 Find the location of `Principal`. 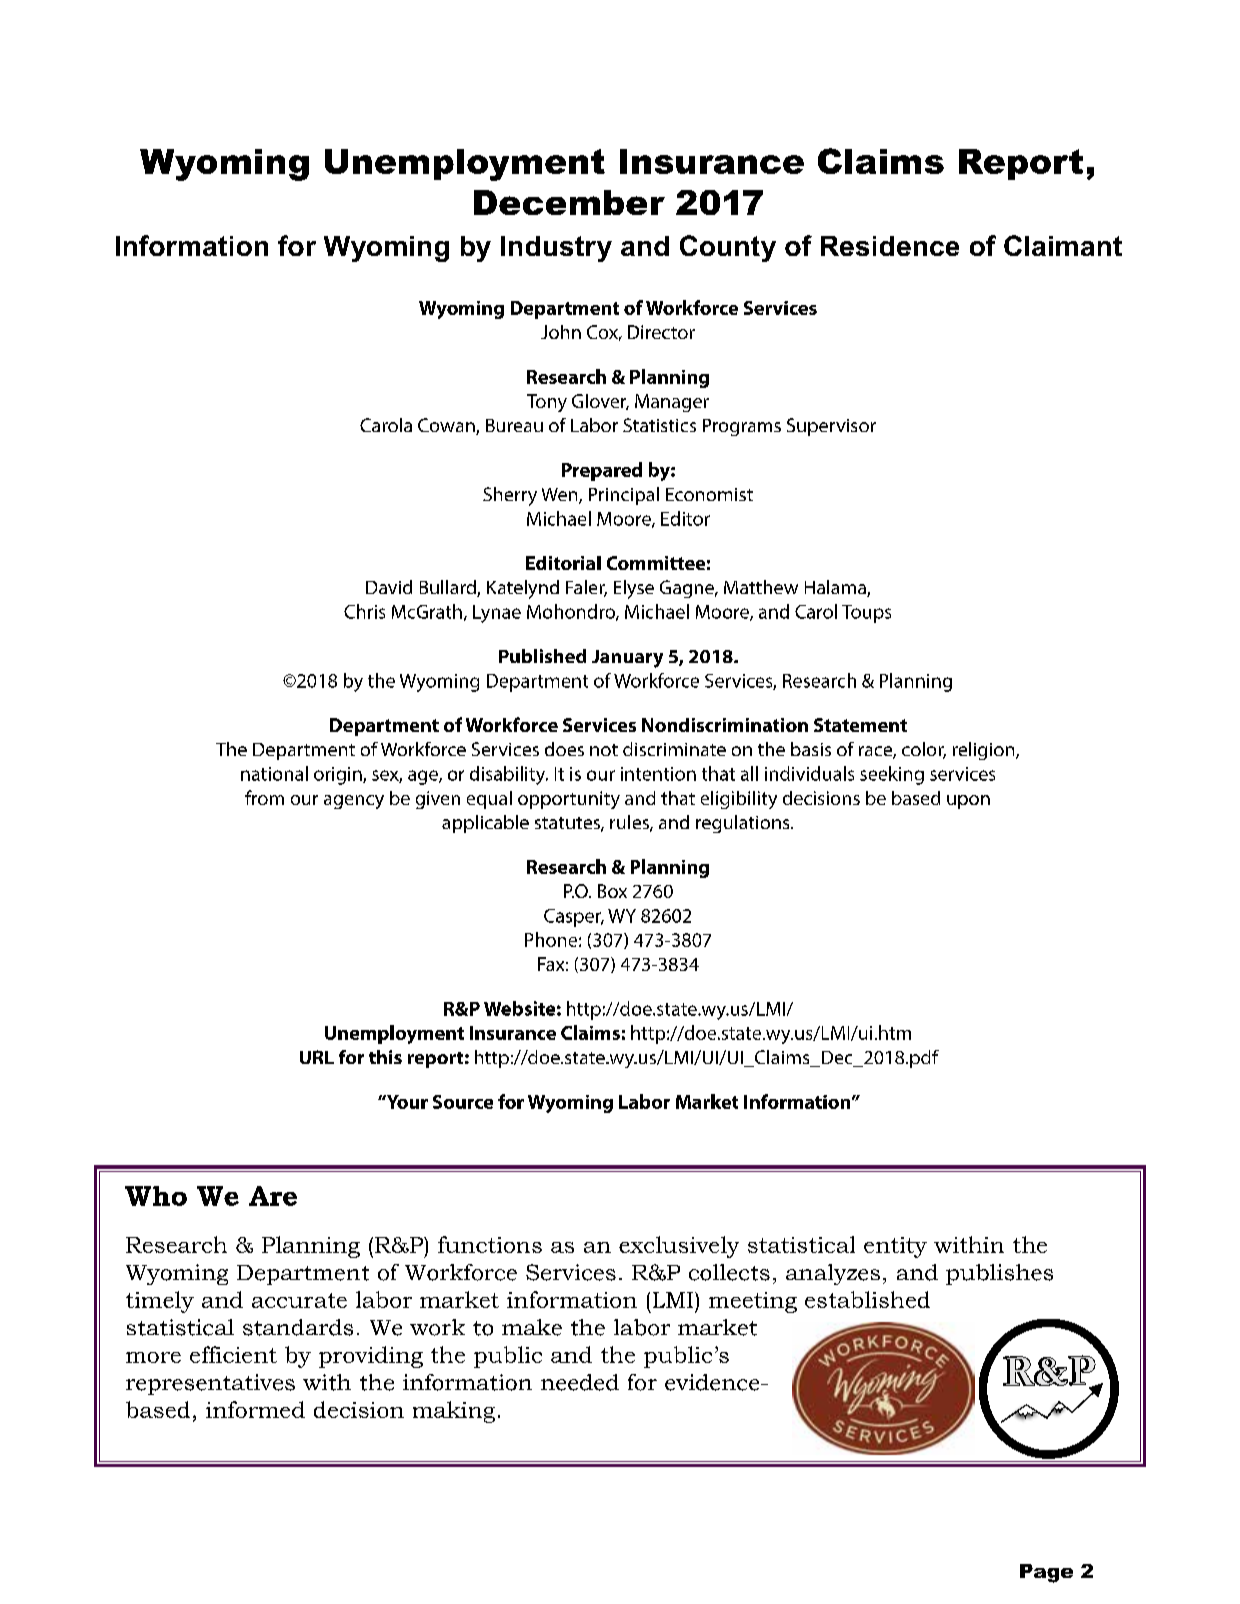

Principal is located at coordinates (624, 496).
